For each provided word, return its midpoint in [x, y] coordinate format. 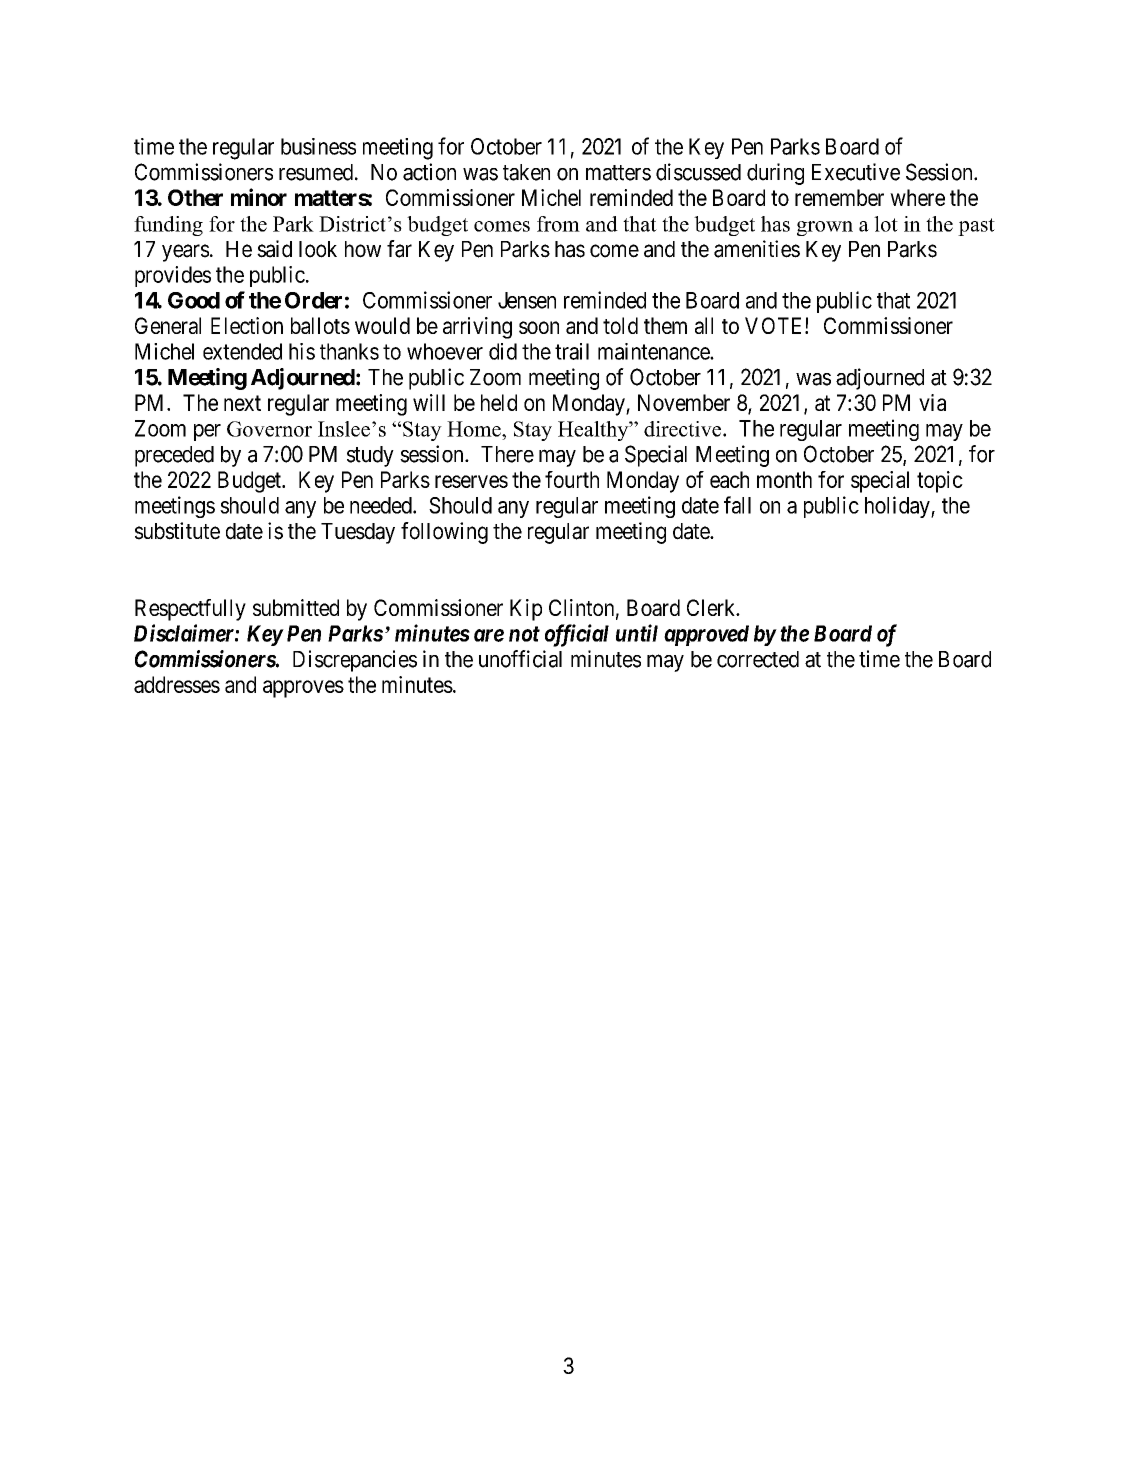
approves [303, 689]
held [499, 402]
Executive [856, 172]
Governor [269, 429]
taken [526, 172]
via [932, 402]
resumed [317, 172]
